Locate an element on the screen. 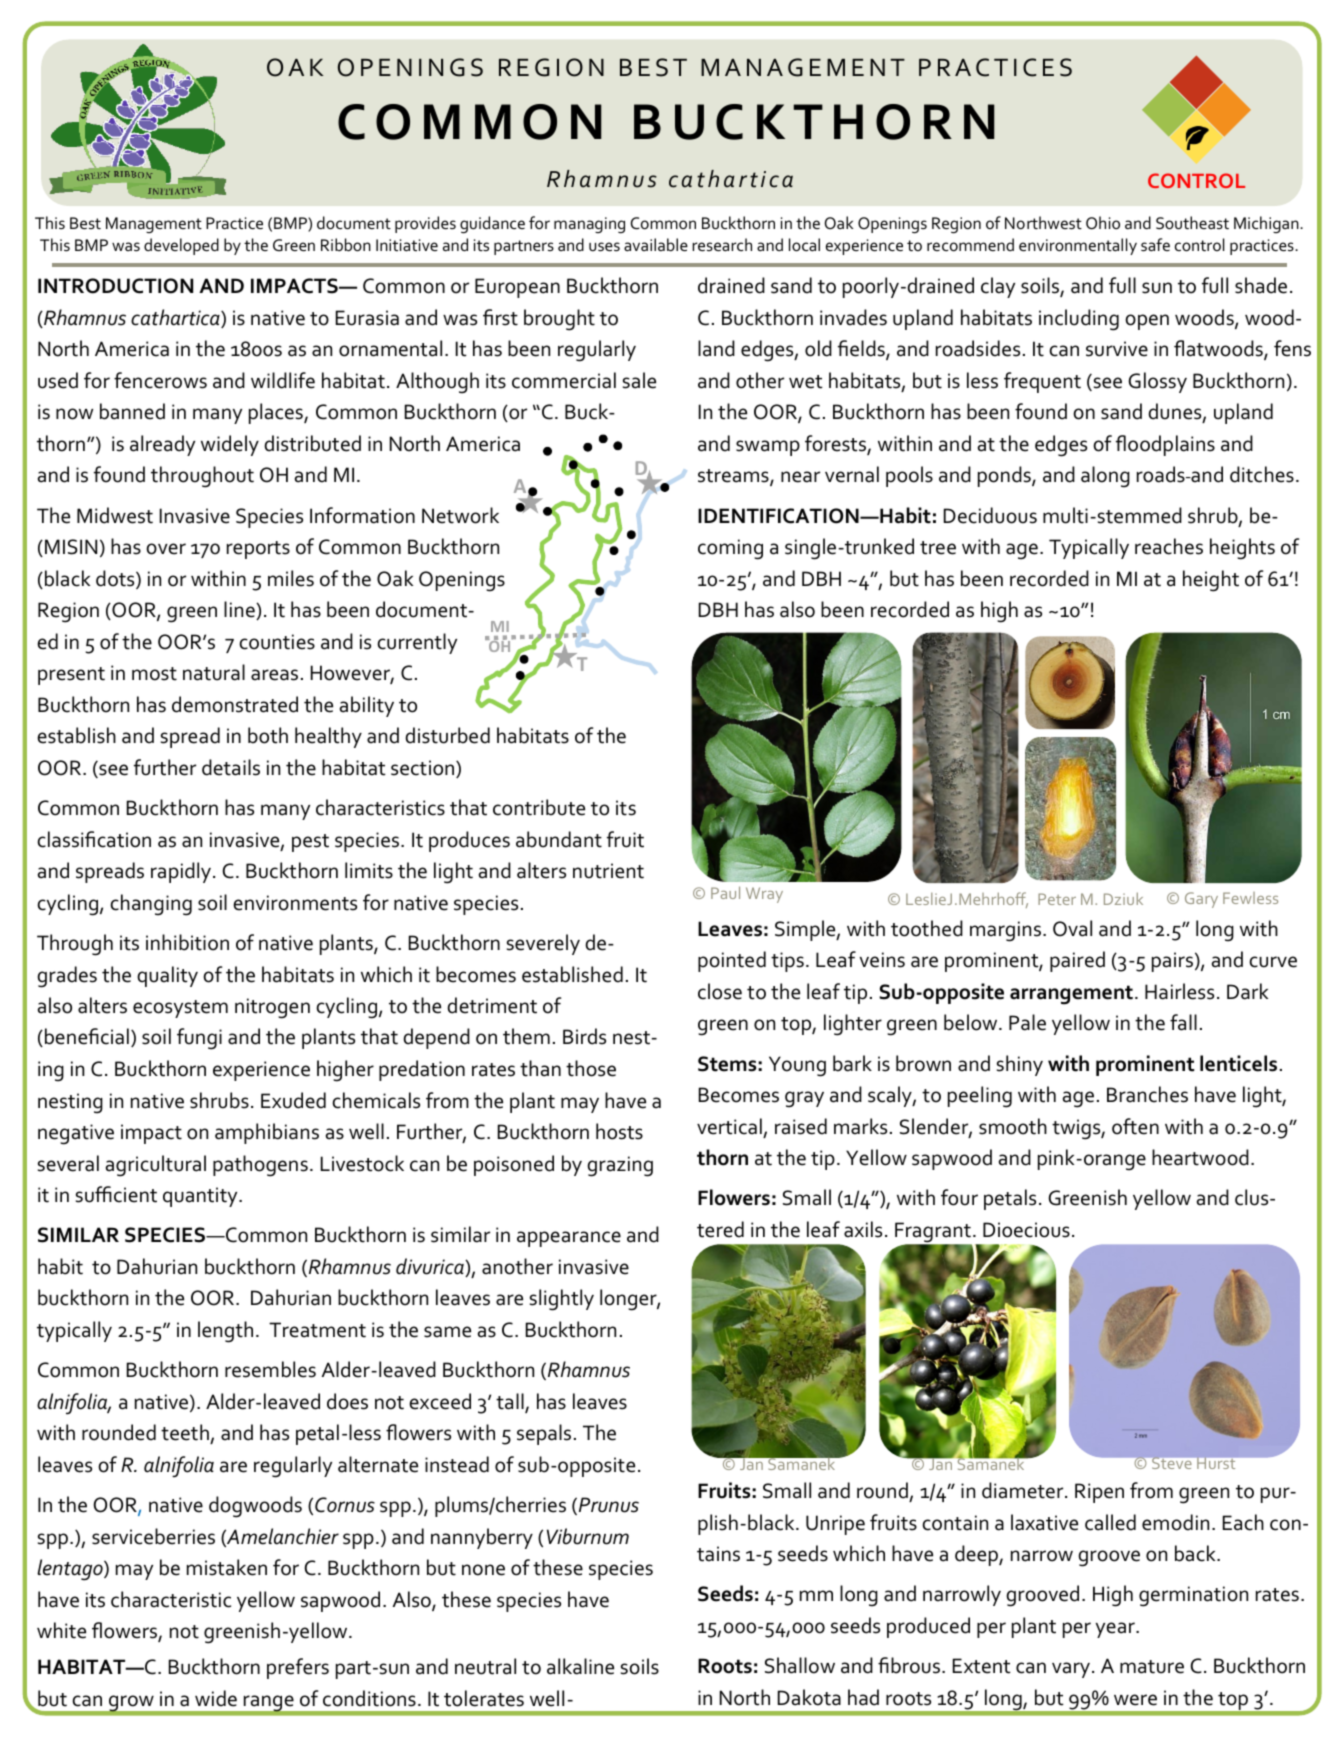 This screenshot has width=1342, height=1737. developed is located at coordinates (181, 246).
